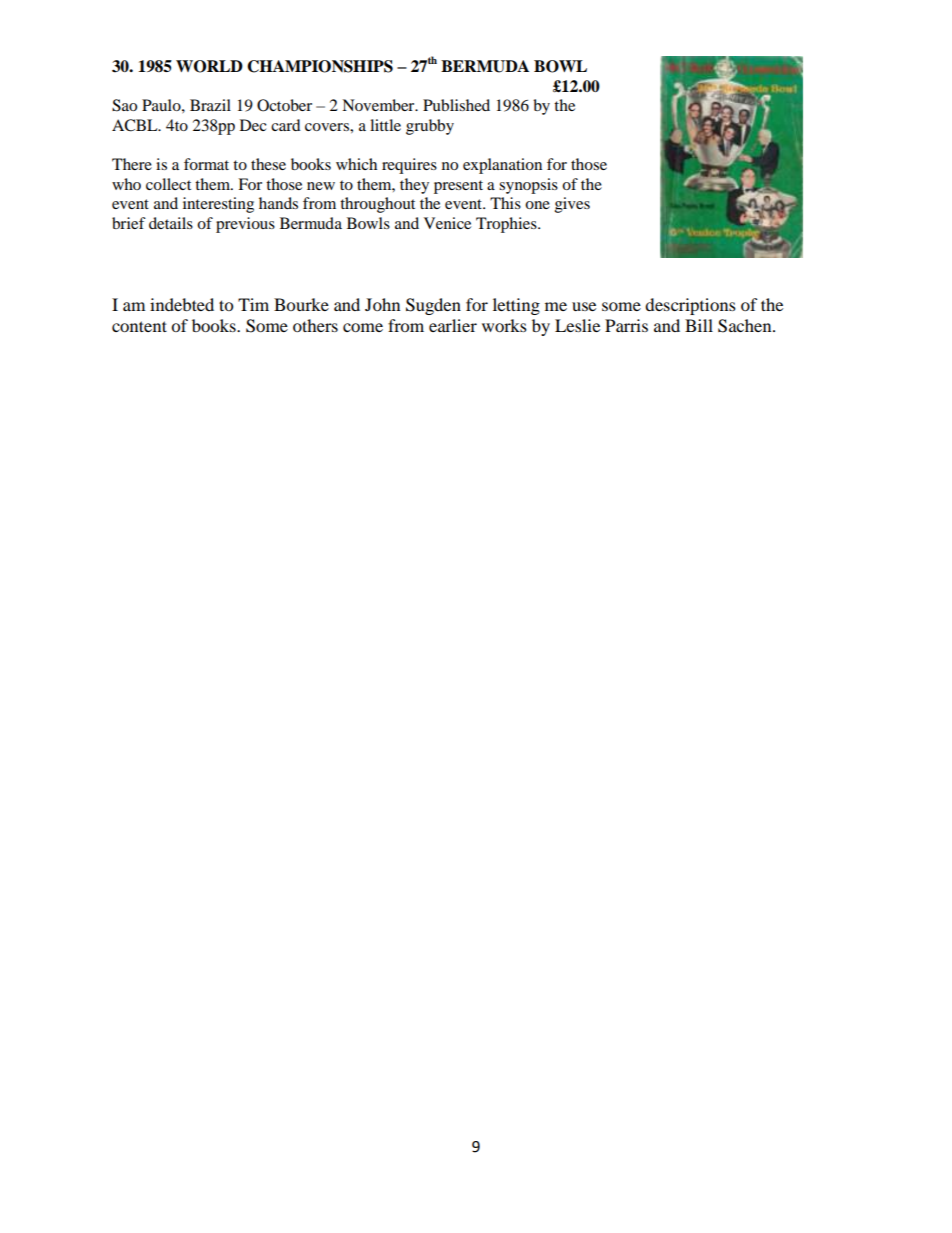 The width and height of the page is (952, 1233). What do you see at coordinates (456, 105) in the page?
I see `Published` at bounding box center [456, 105].
